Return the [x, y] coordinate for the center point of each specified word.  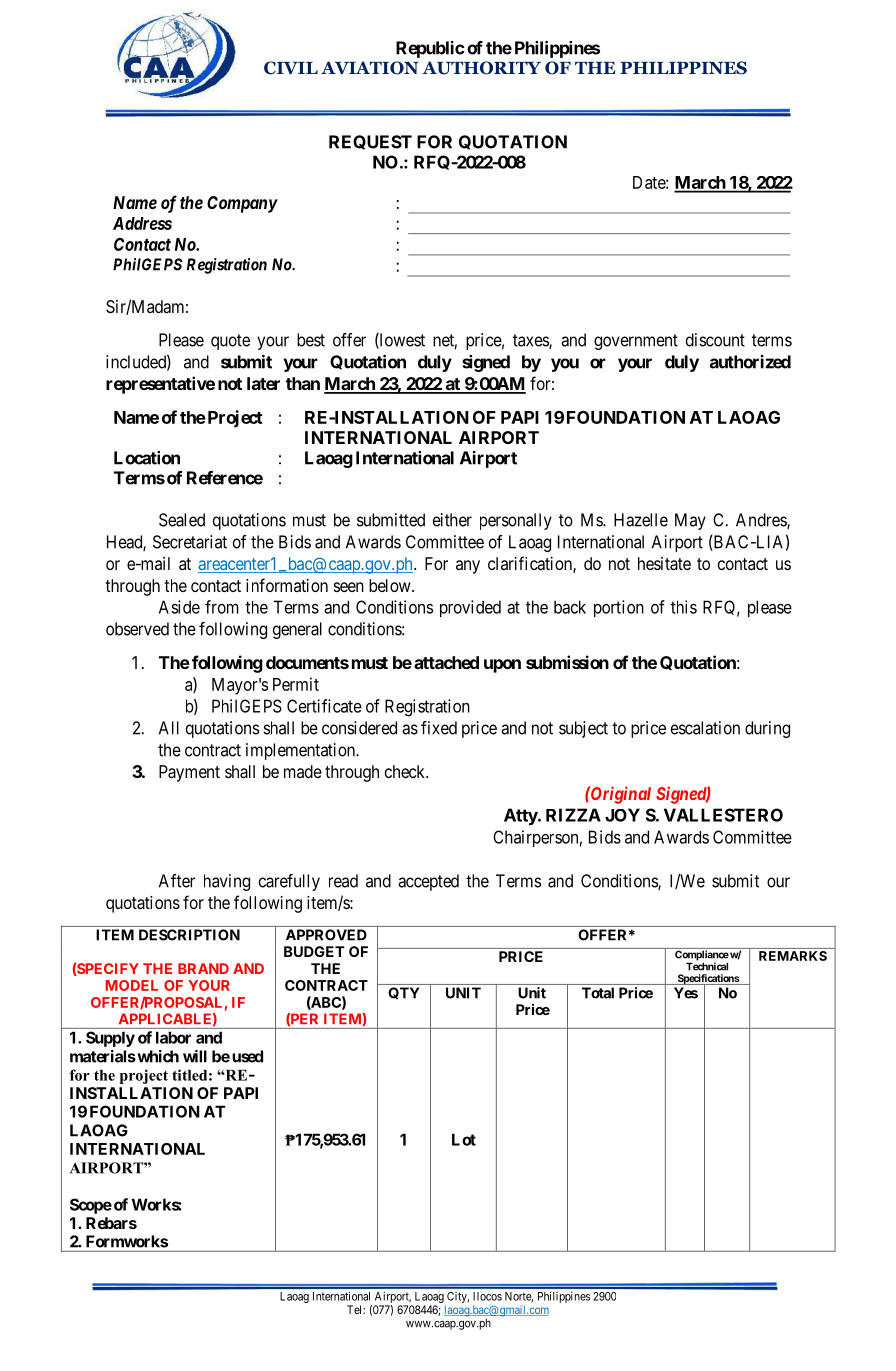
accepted [428, 882]
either [452, 520]
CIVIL [291, 68]
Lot [464, 1139]
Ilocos [487, 1296]
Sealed [182, 520]
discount [715, 340]
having [227, 882]
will [195, 1056]
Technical [707, 966]
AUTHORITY [481, 68]
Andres [762, 521]
